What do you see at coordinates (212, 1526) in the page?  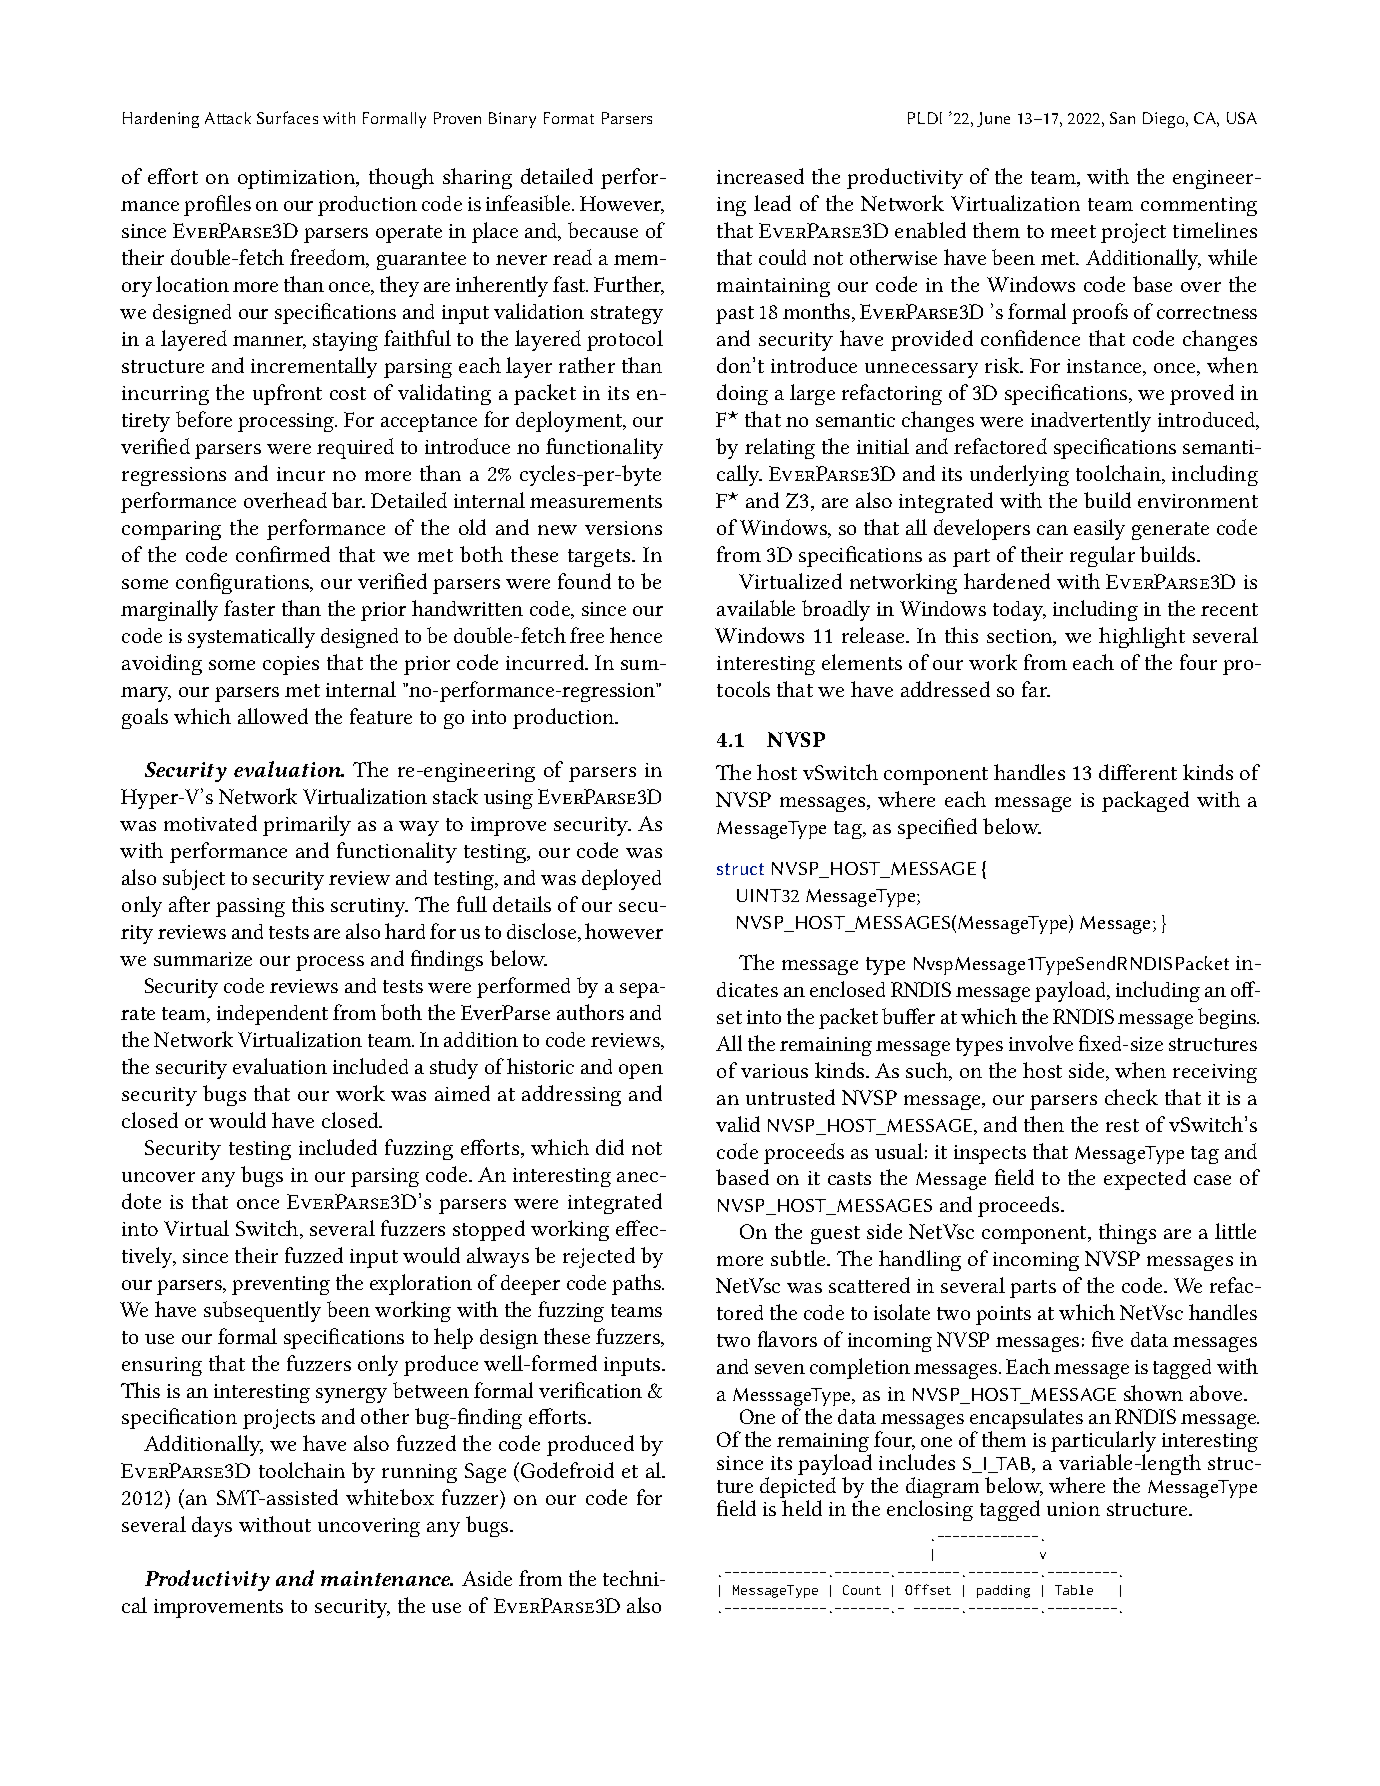 I see `days` at bounding box center [212, 1526].
